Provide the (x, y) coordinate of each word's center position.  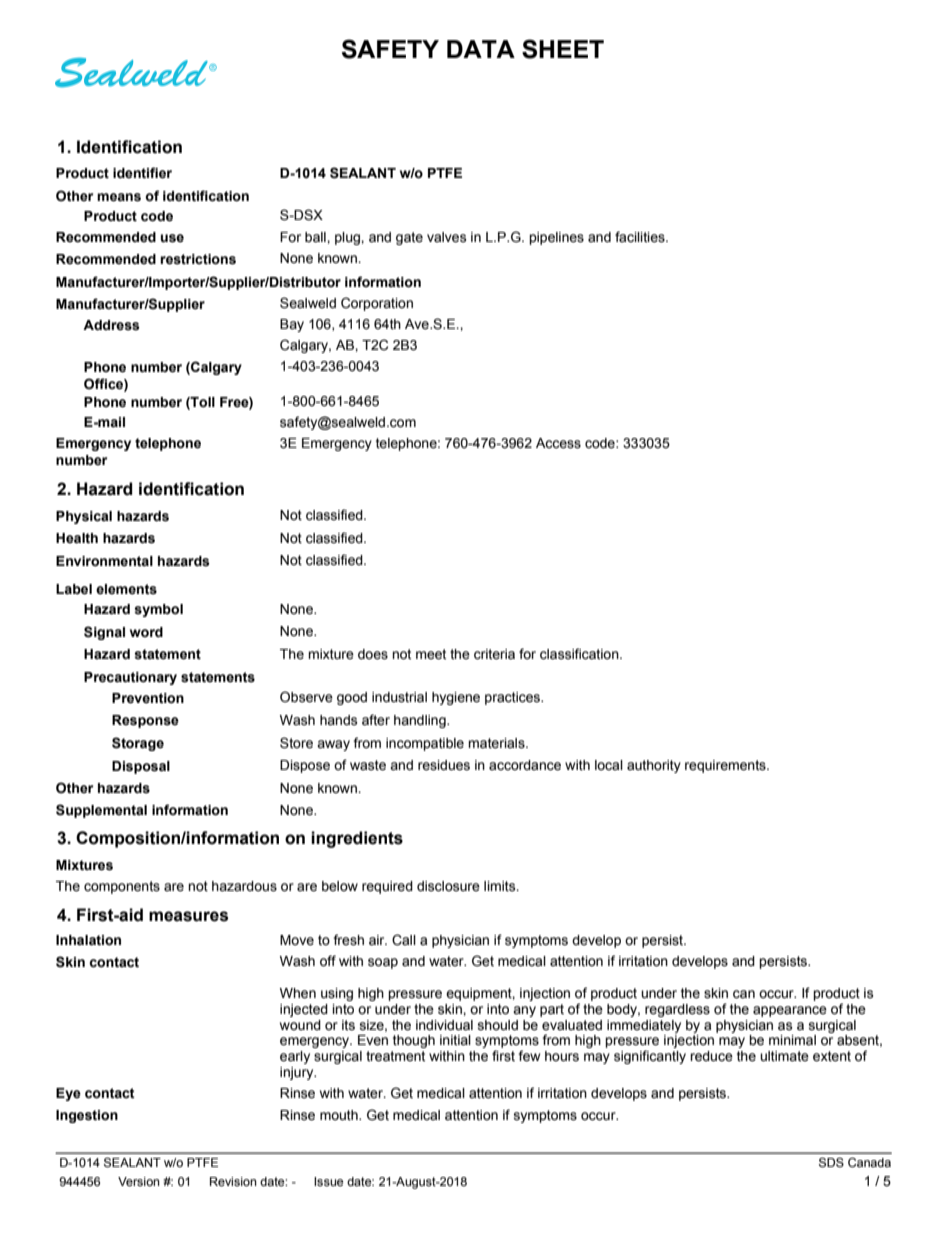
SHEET (563, 49)
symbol (158, 610)
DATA (481, 49)
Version (139, 1182)
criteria (494, 654)
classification (580, 654)
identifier (142, 173)
